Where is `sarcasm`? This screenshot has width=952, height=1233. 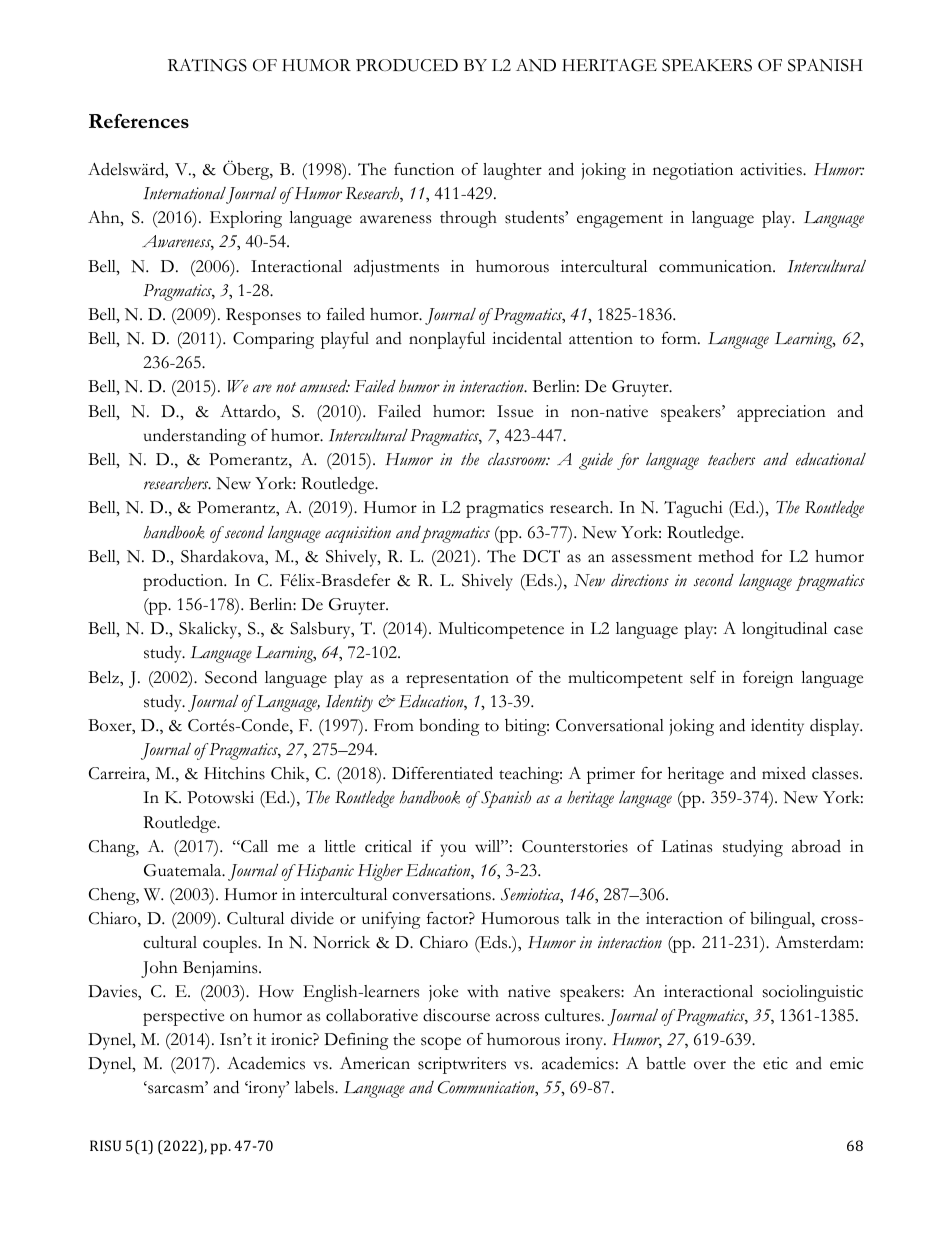 sarcasm is located at coordinates (176, 1089).
